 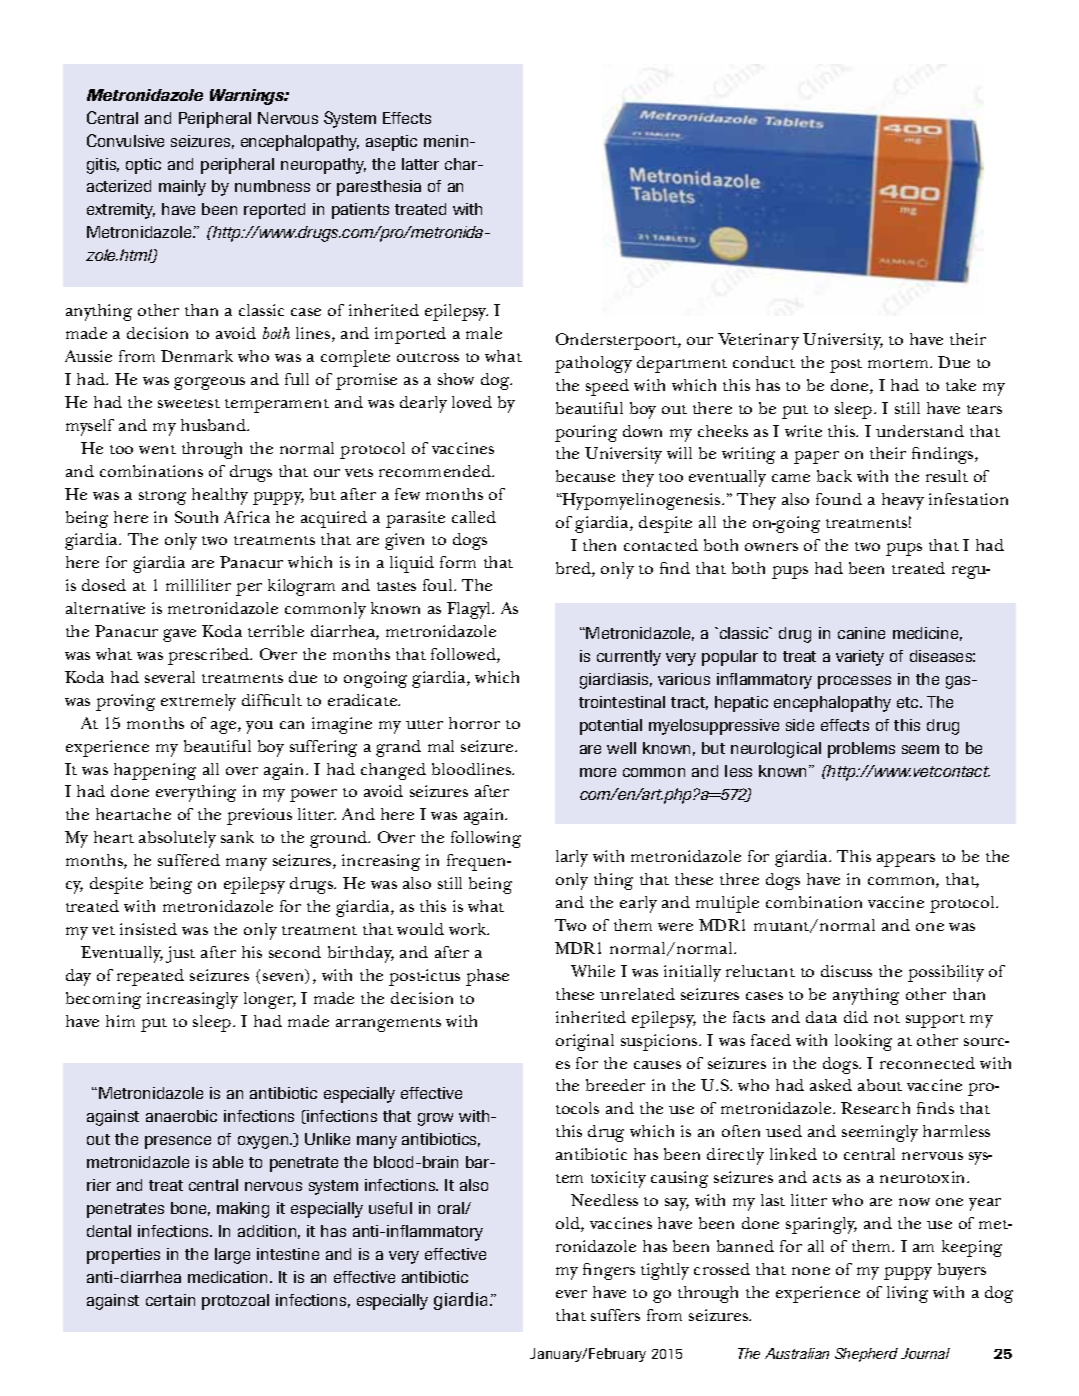 What do you see at coordinates (225, 727) in the screenshot?
I see `age` at bounding box center [225, 727].
